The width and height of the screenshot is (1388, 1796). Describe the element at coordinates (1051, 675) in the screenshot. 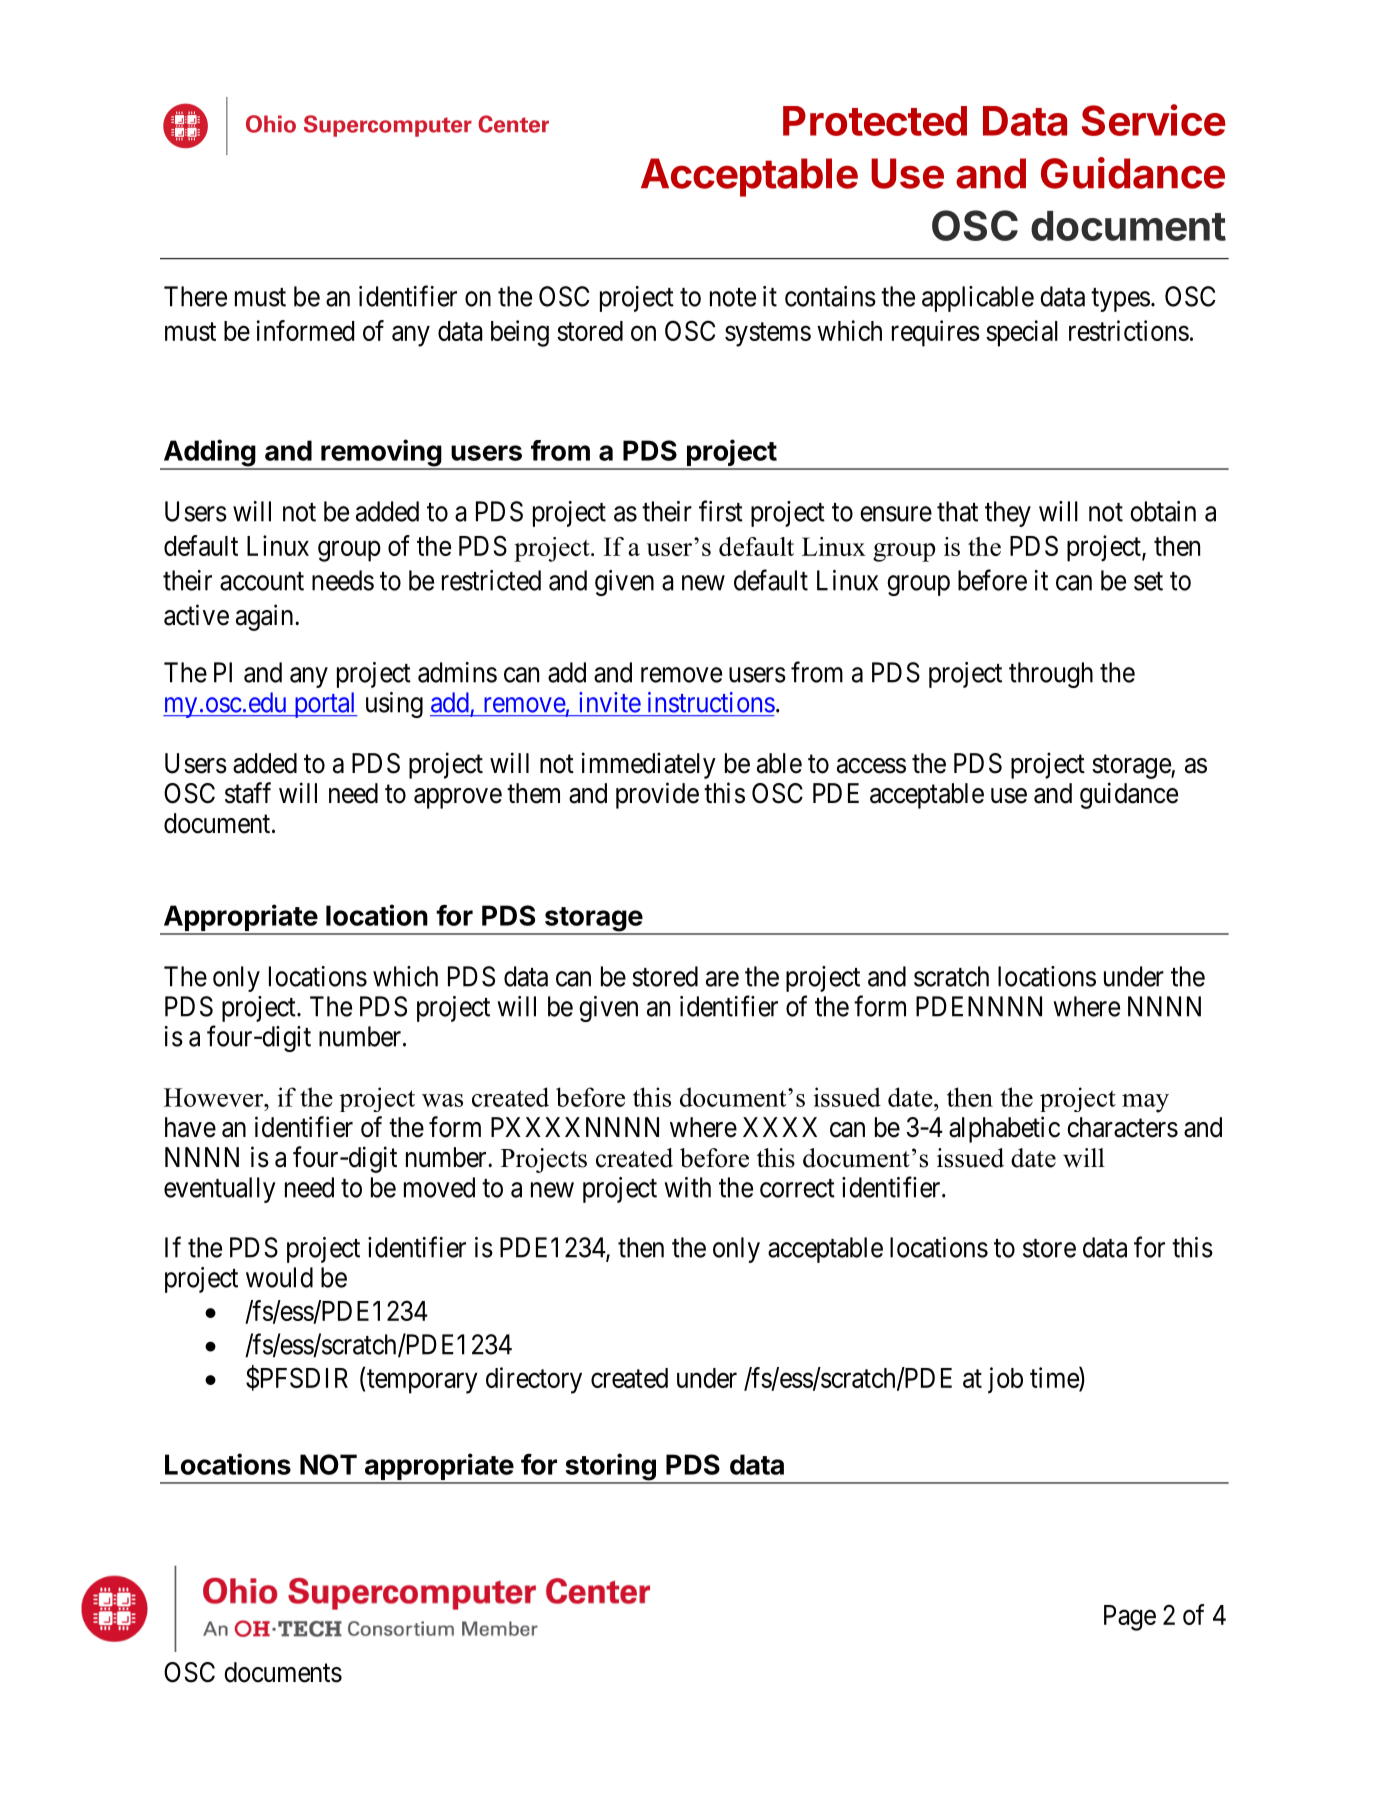

I see `through` at that location.
